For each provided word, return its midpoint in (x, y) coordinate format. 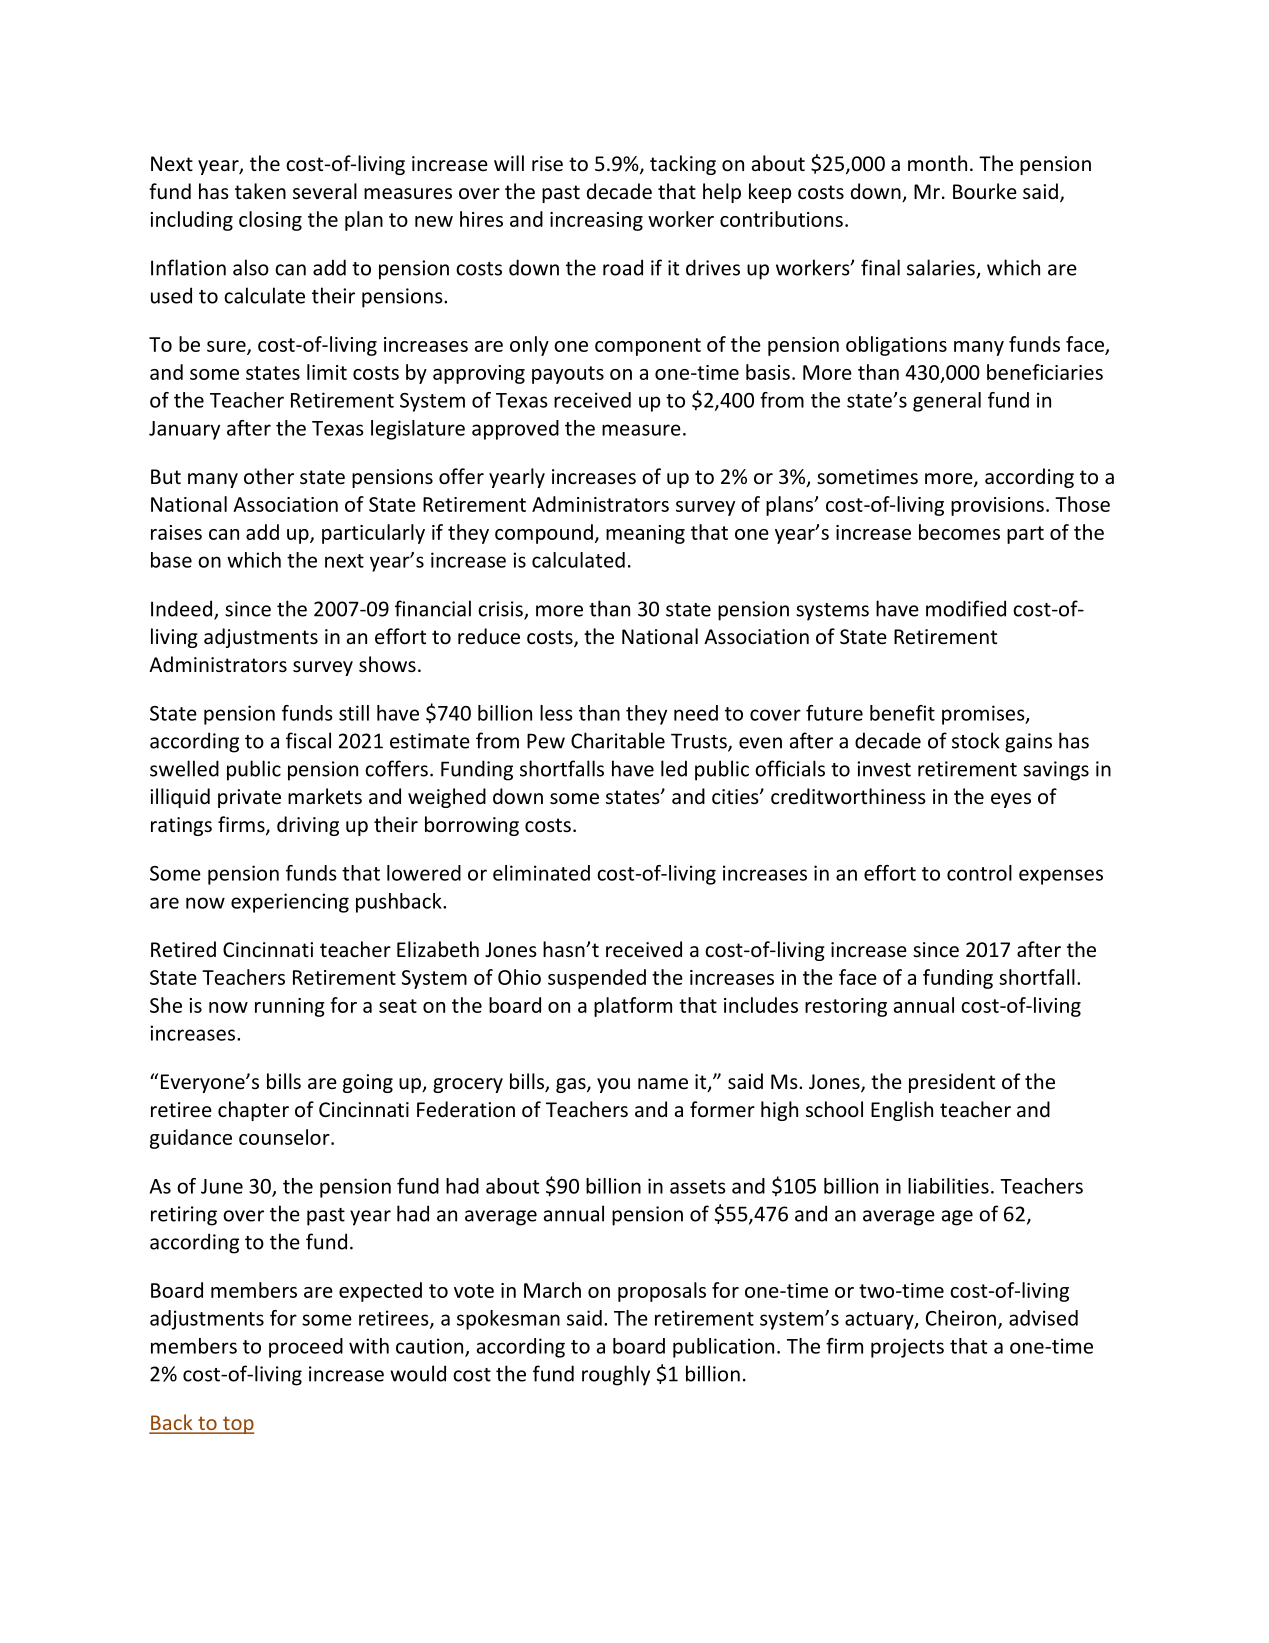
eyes (1011, 800)
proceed (306, 1348)
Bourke (985, 191)
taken (260, 191)
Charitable (618, 740)
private (249, 798)
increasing (596, 221)
